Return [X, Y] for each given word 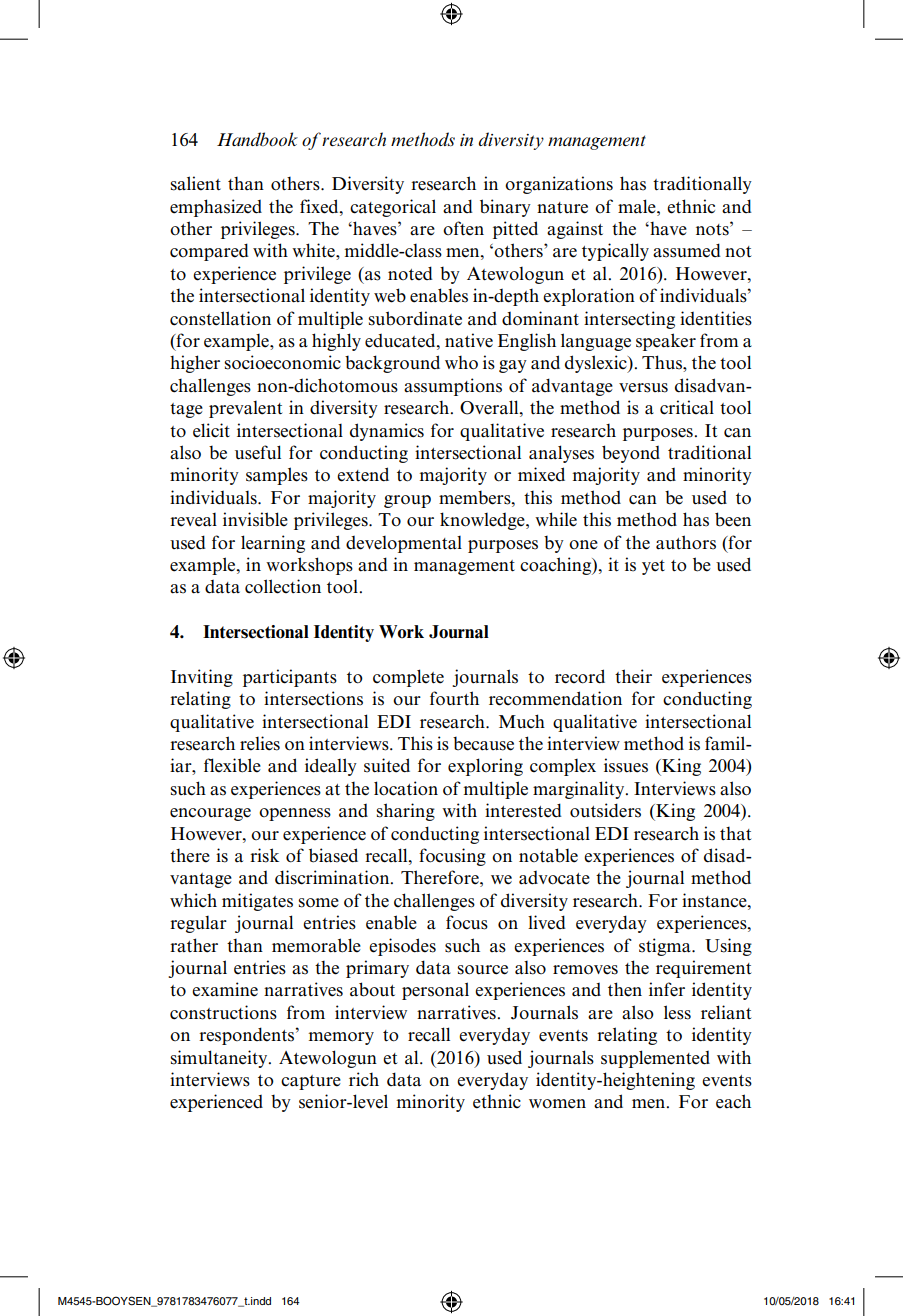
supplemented [655, 1059]
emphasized [216, 208]
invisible [255, 519]
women [557, 1104]
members [476, 497]
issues [626, 765]
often [463, 228]
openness [295, 814]
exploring [485, 767]
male [638, 206]
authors [686, 542]
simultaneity [220, 1059]
